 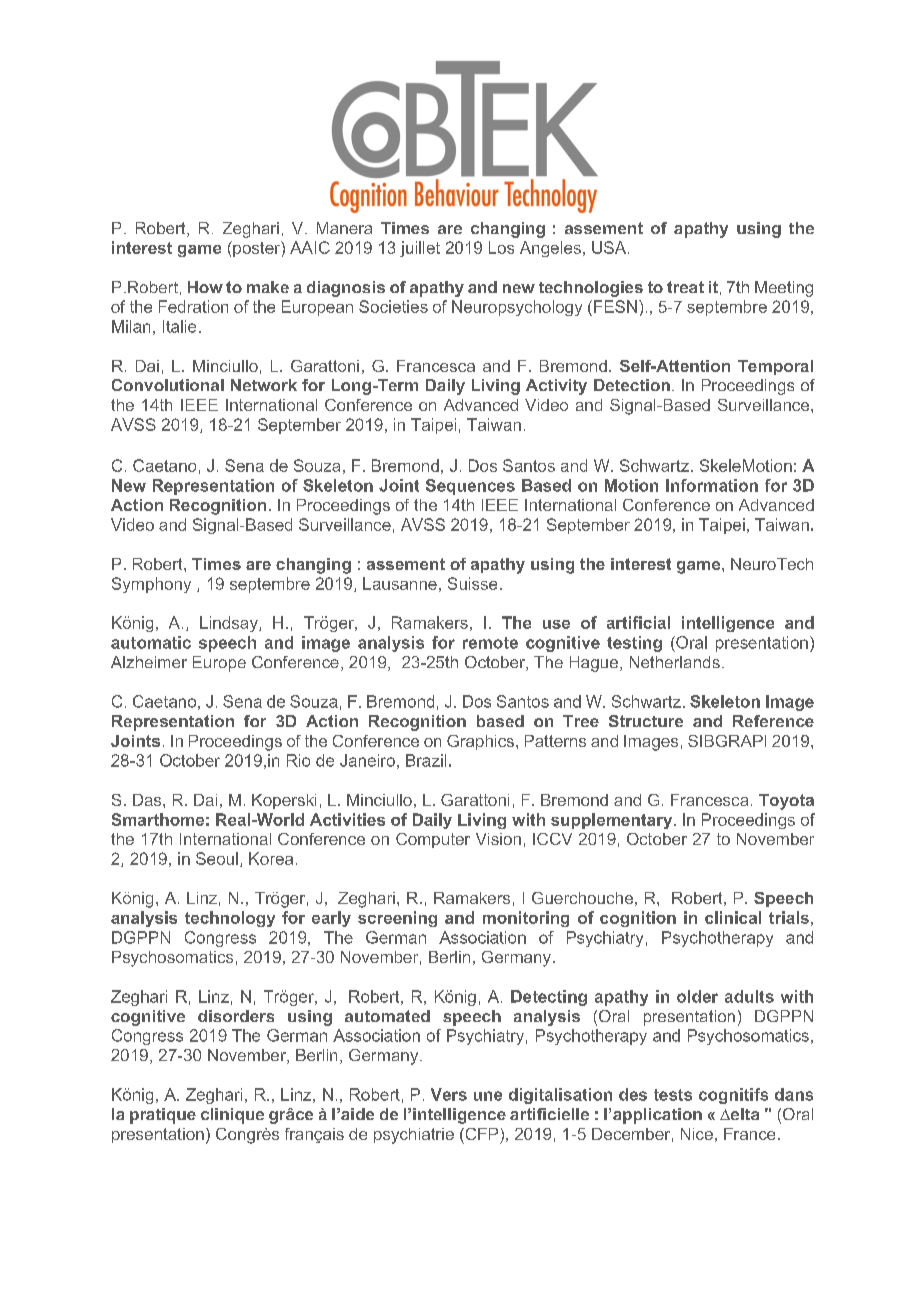 I want to click on Reference, so click(x=773, y=721).
